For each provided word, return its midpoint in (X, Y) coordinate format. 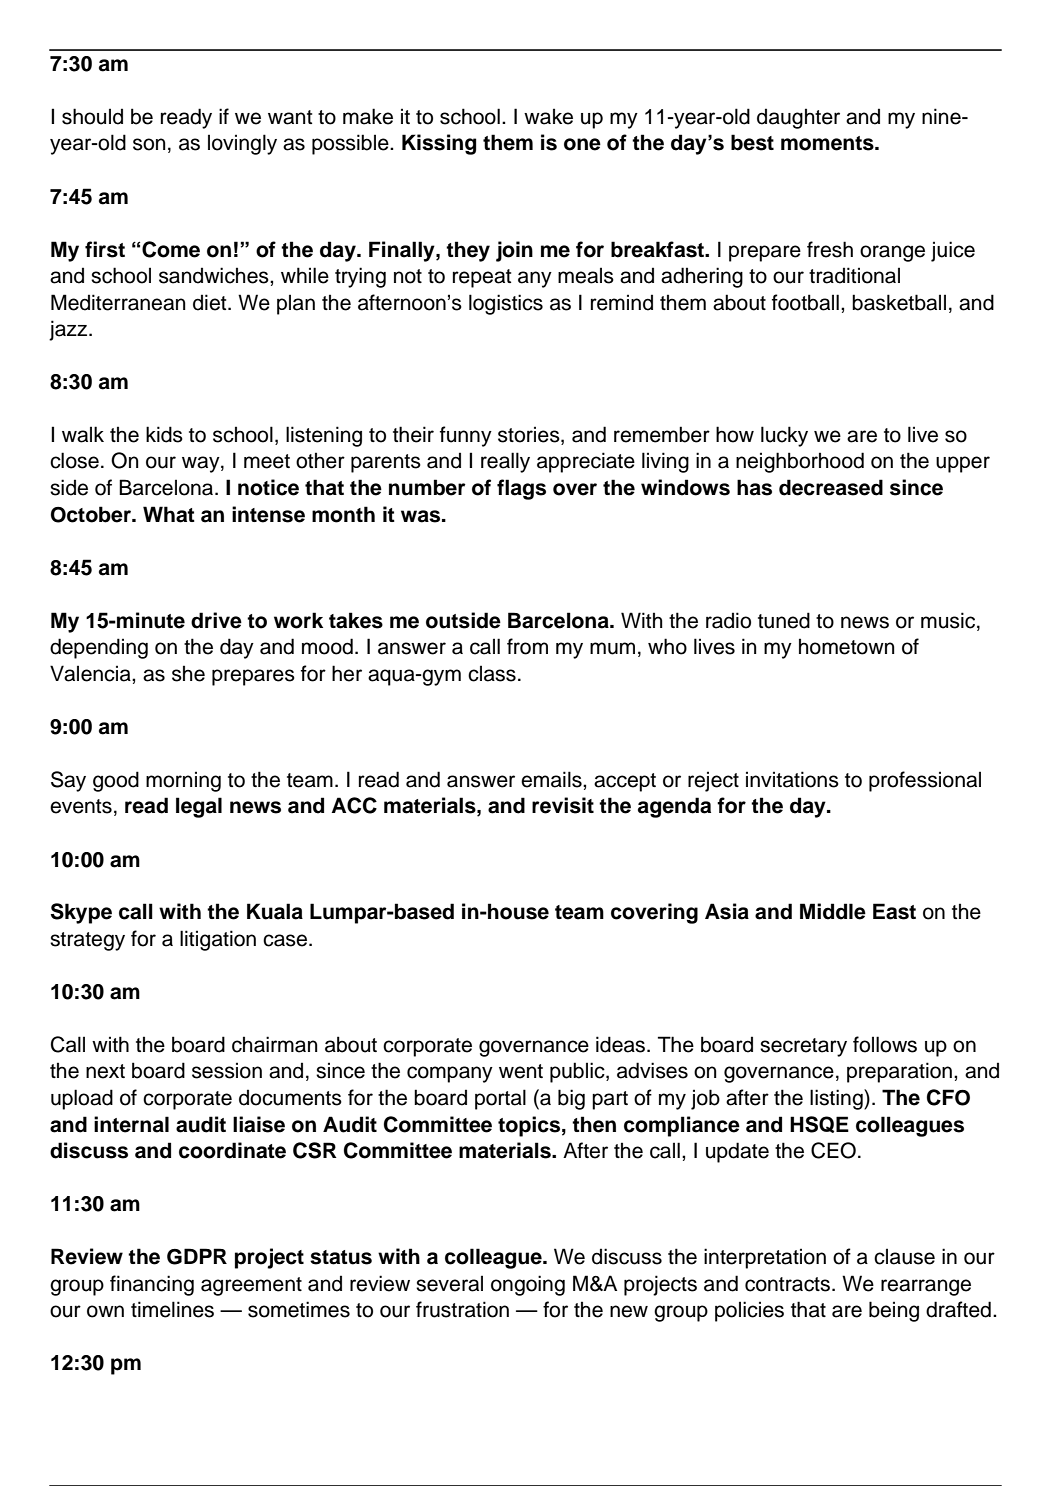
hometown (847, 646)
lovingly (242, 144)
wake (548, 116)
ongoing (528, 1285)
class (492, 673)
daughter (798, 118)
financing (152, 1285)
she (188, 673)
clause (904, 1256)
